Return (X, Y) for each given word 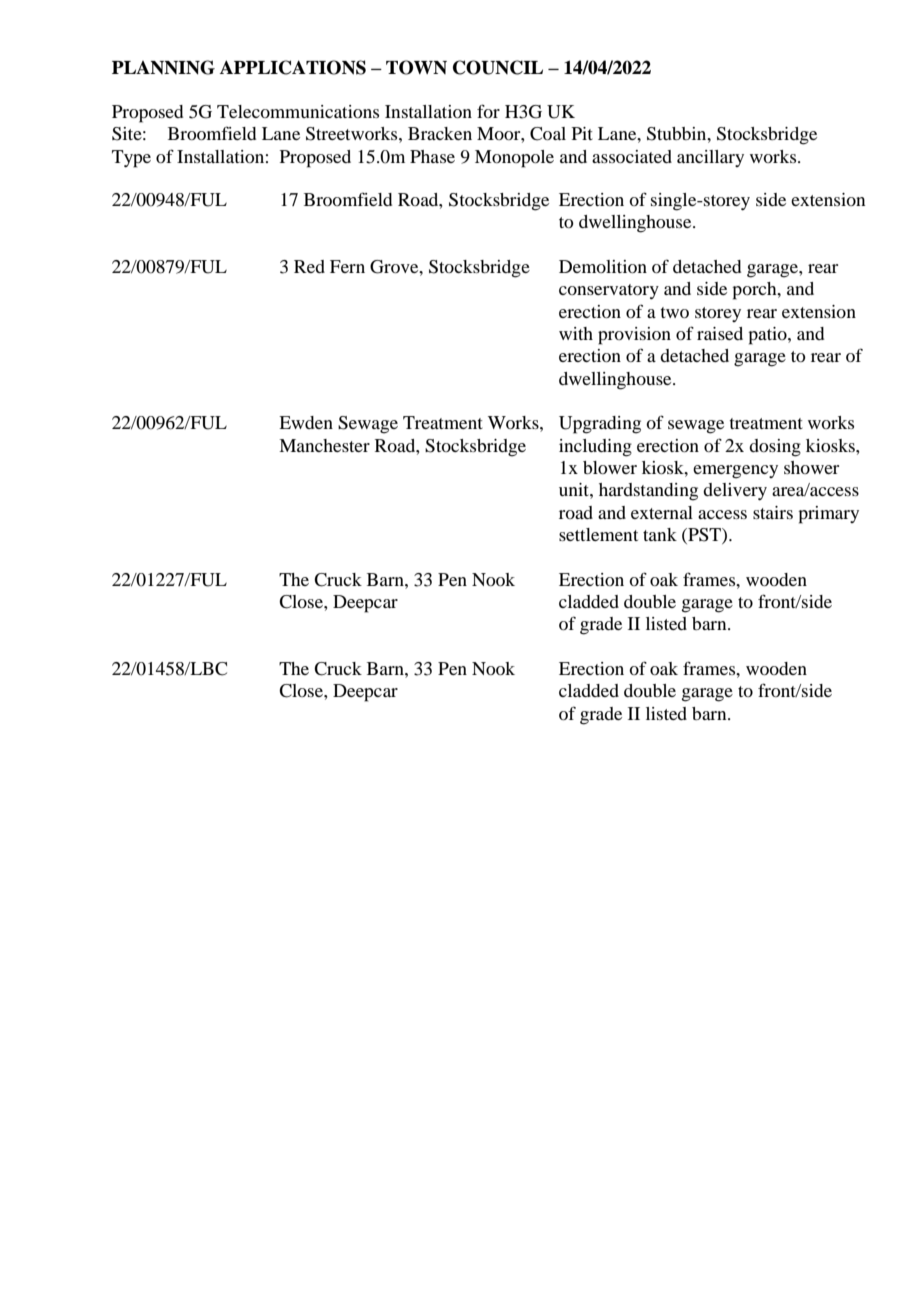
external (662, 512)
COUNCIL (498, 67)
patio (768, 336)
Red (309, 266)
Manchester (324, 445)
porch (755, 291)
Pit (582, 133)
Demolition (603, 266)
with (576, 333)
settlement (598, 534)
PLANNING (163, 67)
